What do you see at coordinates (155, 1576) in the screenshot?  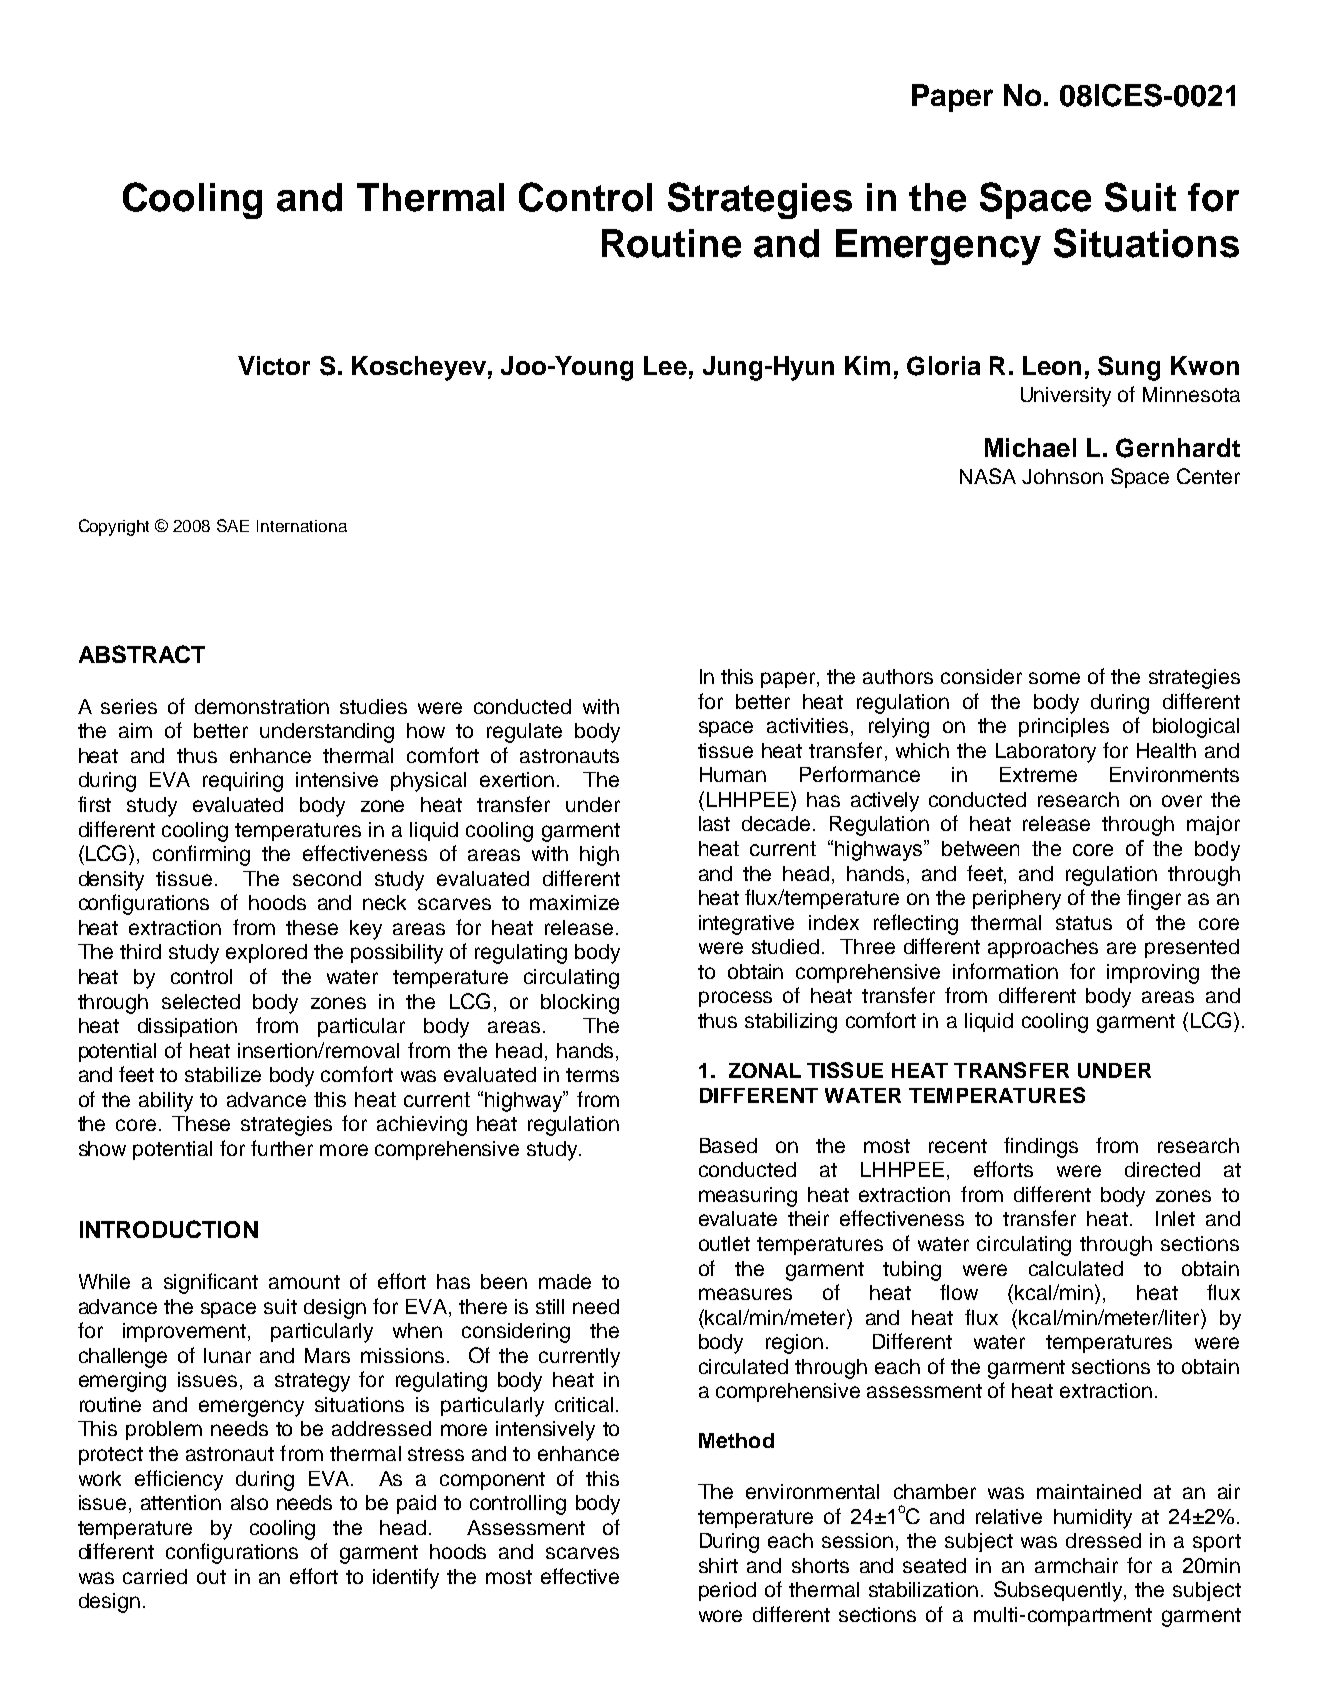 I see `carried` at bounding box center [155, 1576].
